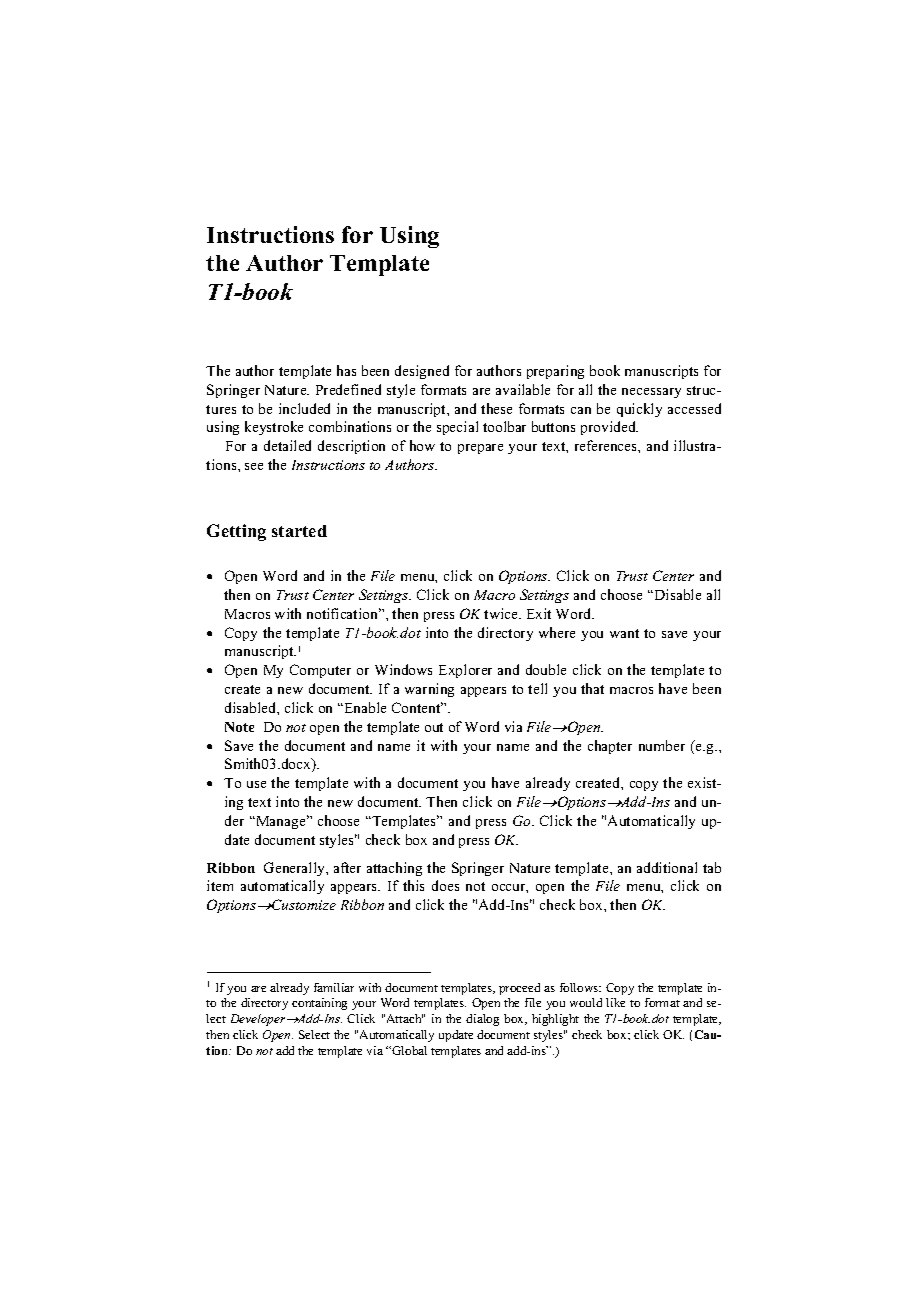 This document has height=1308, width=924. Describe the element at coordinates (304, 408) in the document. I see `included` at that location.
